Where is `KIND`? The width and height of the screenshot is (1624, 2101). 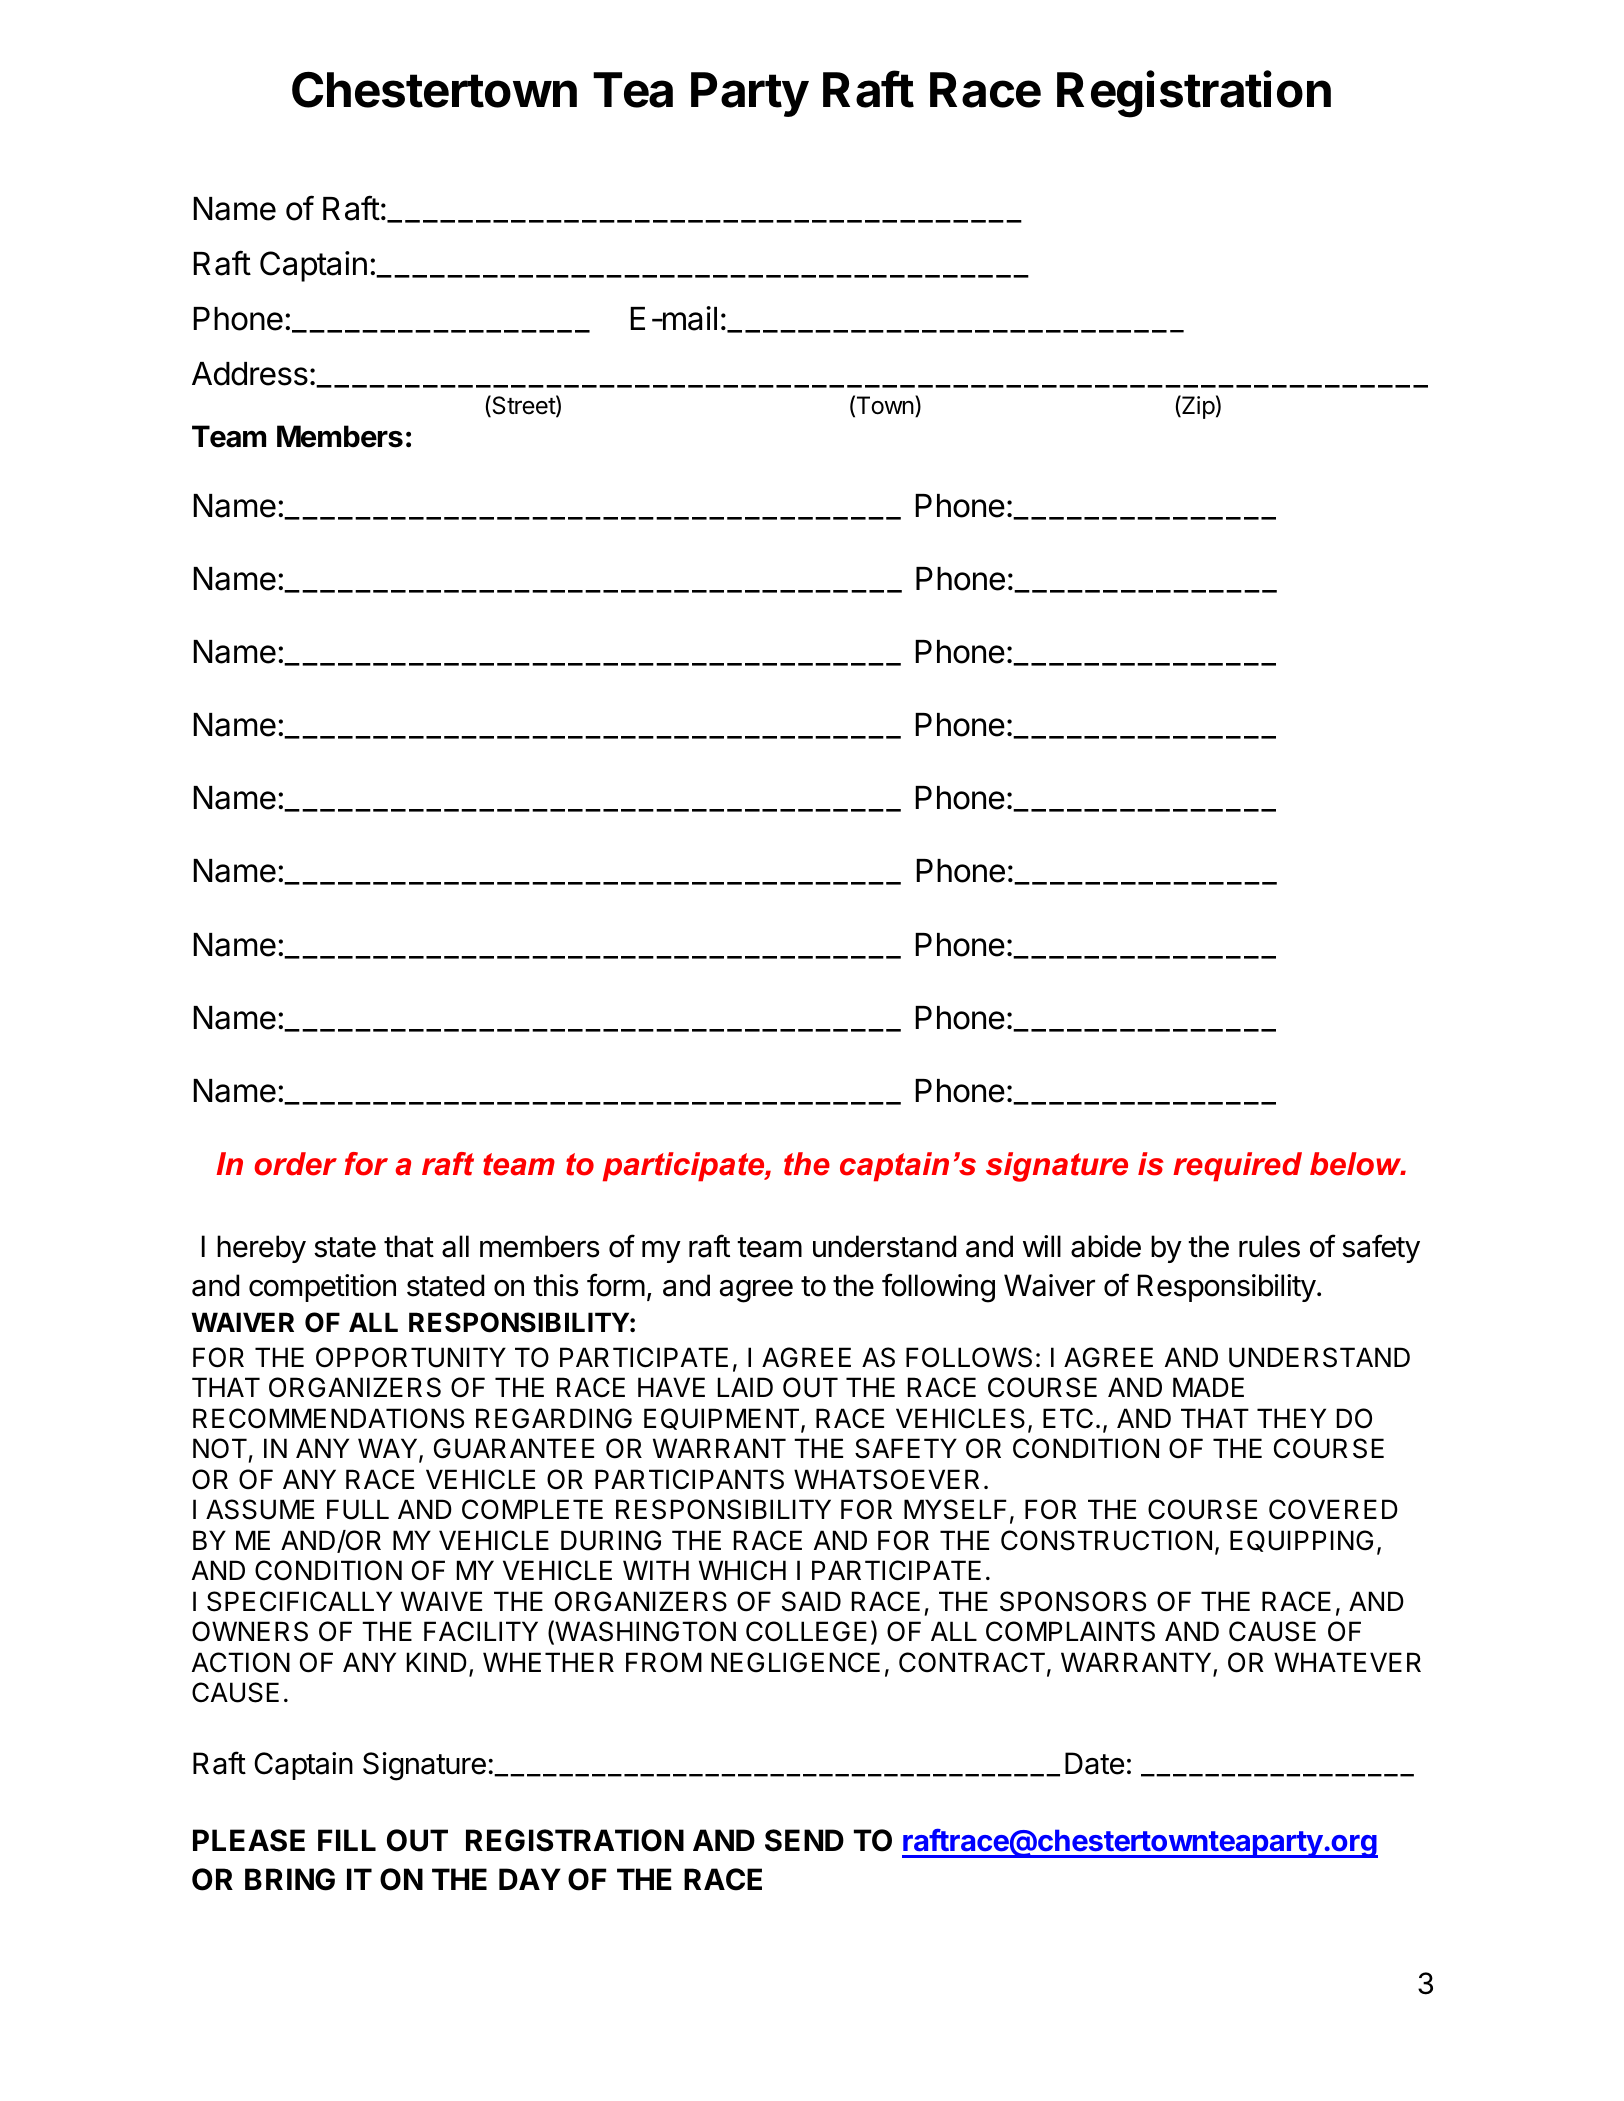 KIND is located at coordinates (437, 1662).
